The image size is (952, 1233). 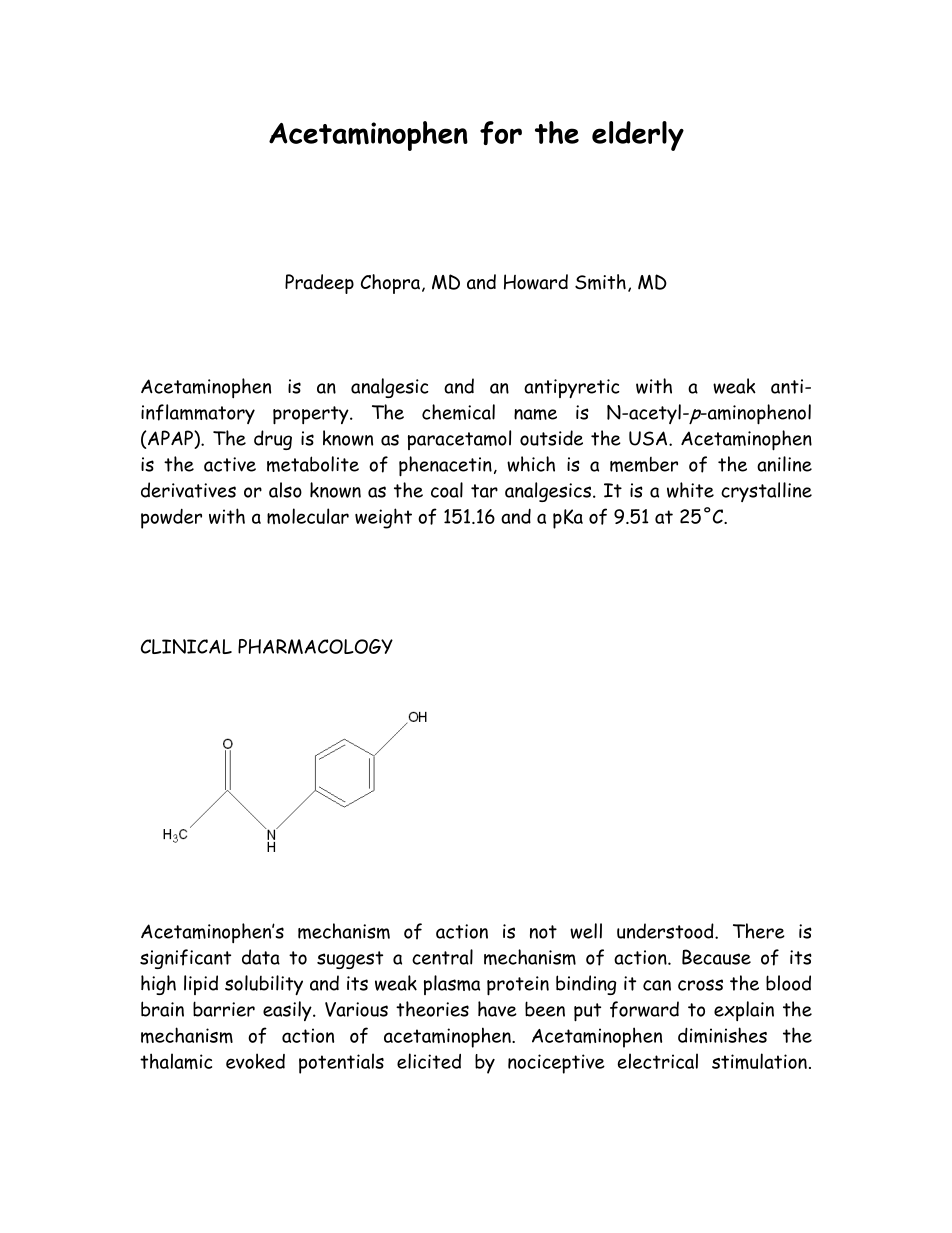 What do you see at coordinates (690, 490) in the screenshot?
I see `white` at bounding box center [690, 490].
